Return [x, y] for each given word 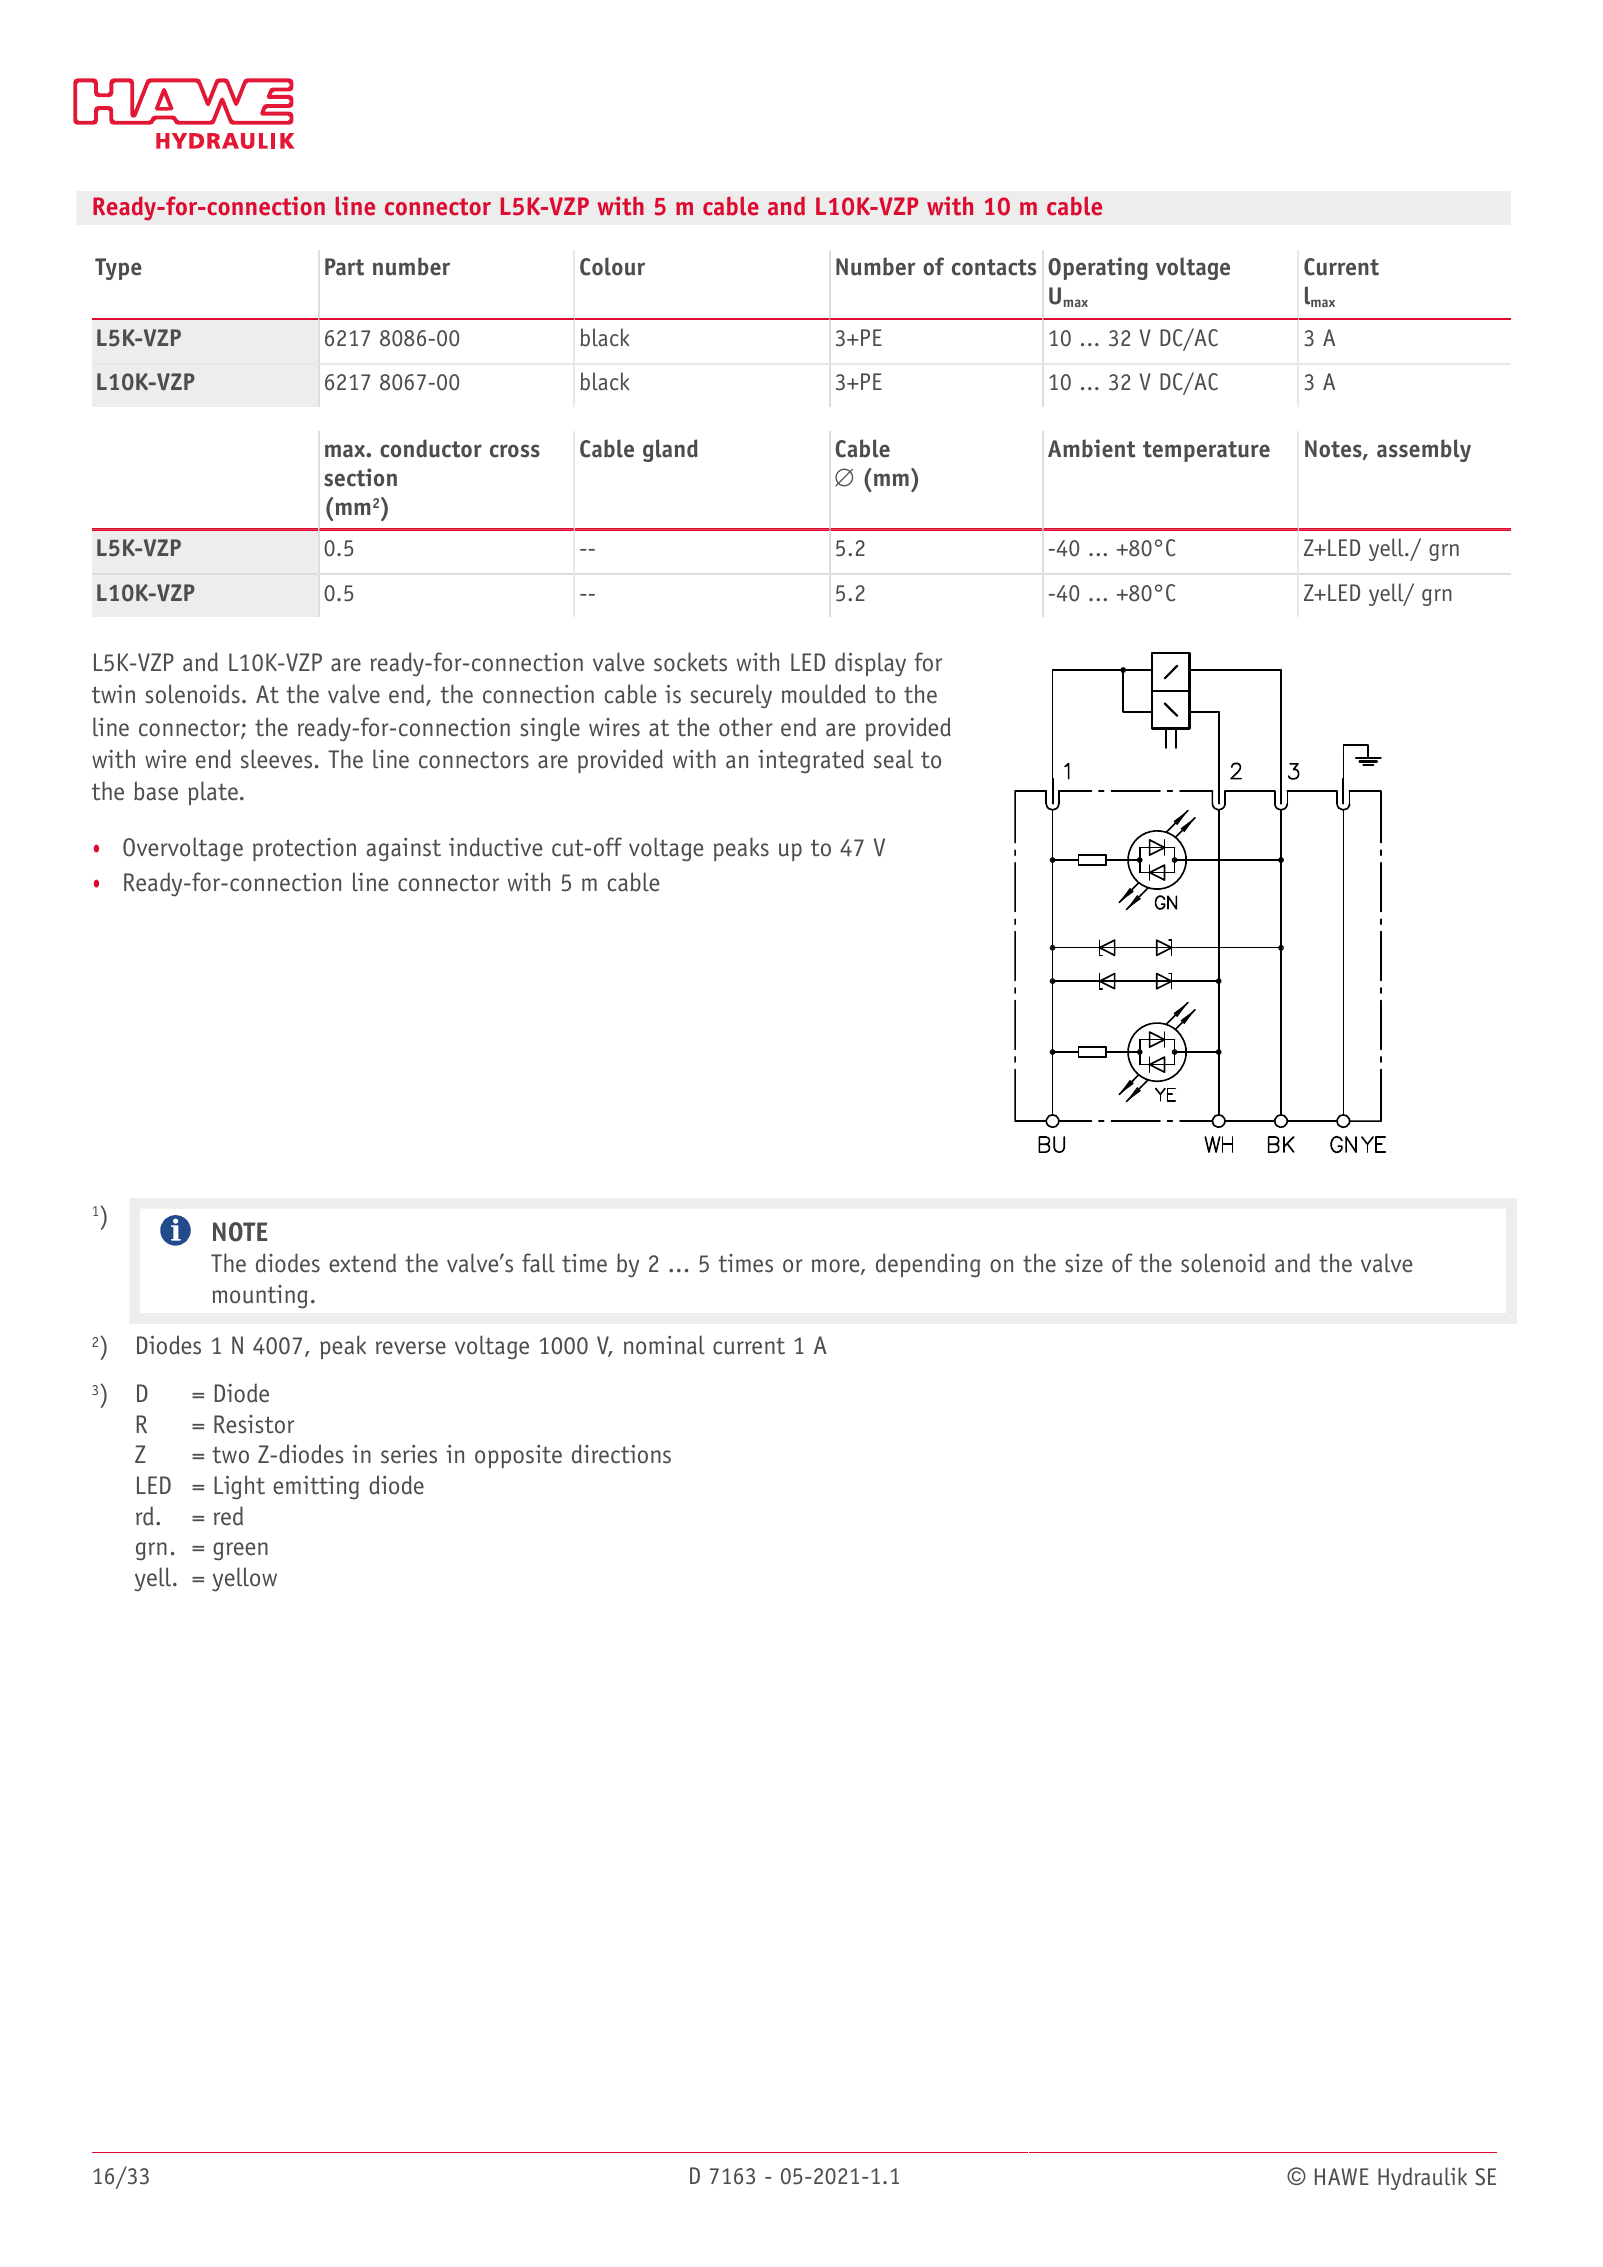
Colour [612, 266]
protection [304, 849]
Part [344, 267]
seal [893, 759]
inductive [496, 847]
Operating [1098, 268]
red [228, 1516]
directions [621, 1454]
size [1084, 1263]
